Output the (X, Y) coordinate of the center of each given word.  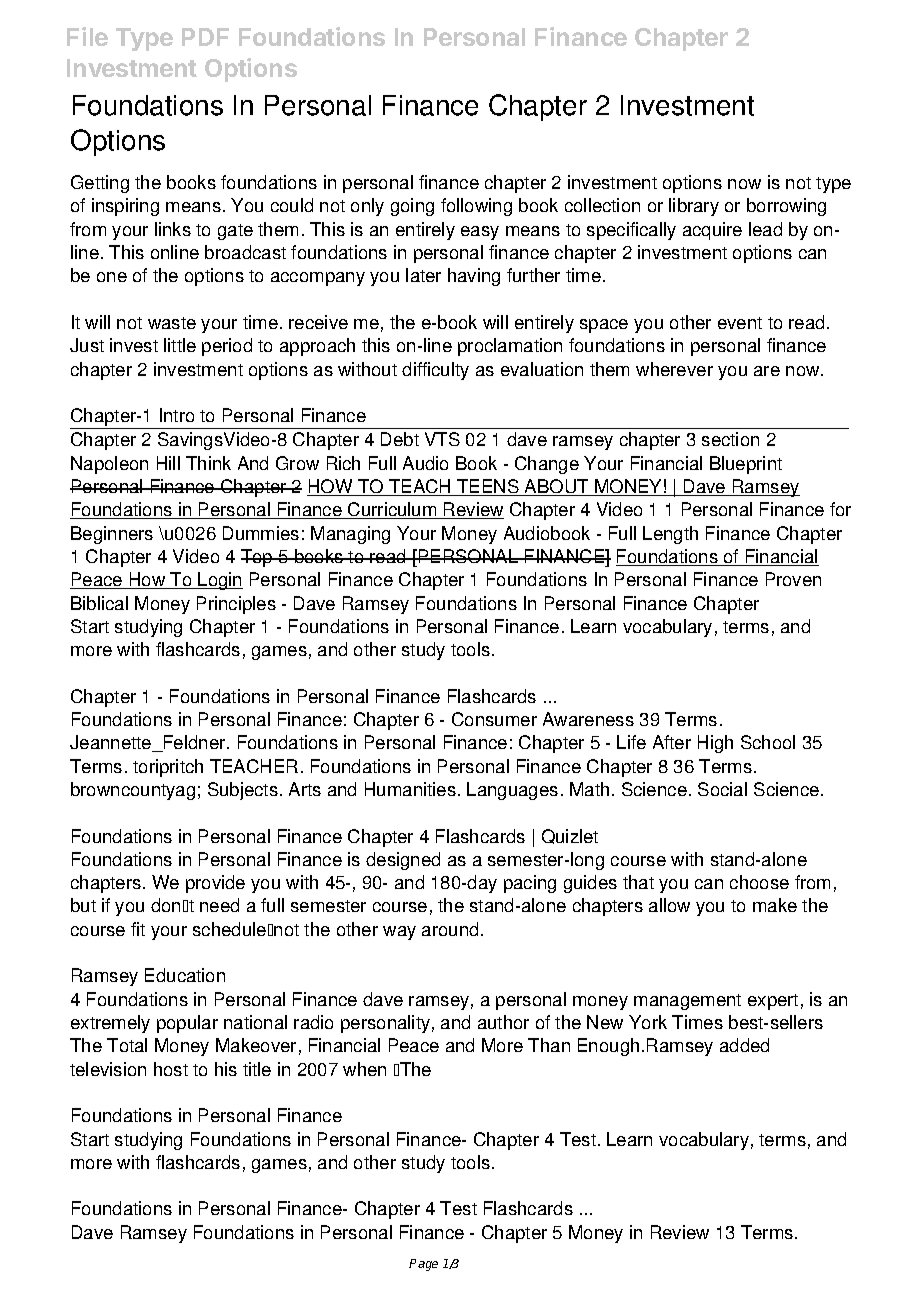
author (503, 1022)
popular (187, 1024)
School (768, 742)
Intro (177, 415)
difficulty (435, 371)
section (730, 439)
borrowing (786, 207)
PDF (205, 37)
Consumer (494, 719)
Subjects (243, 791)
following (476, 207)
